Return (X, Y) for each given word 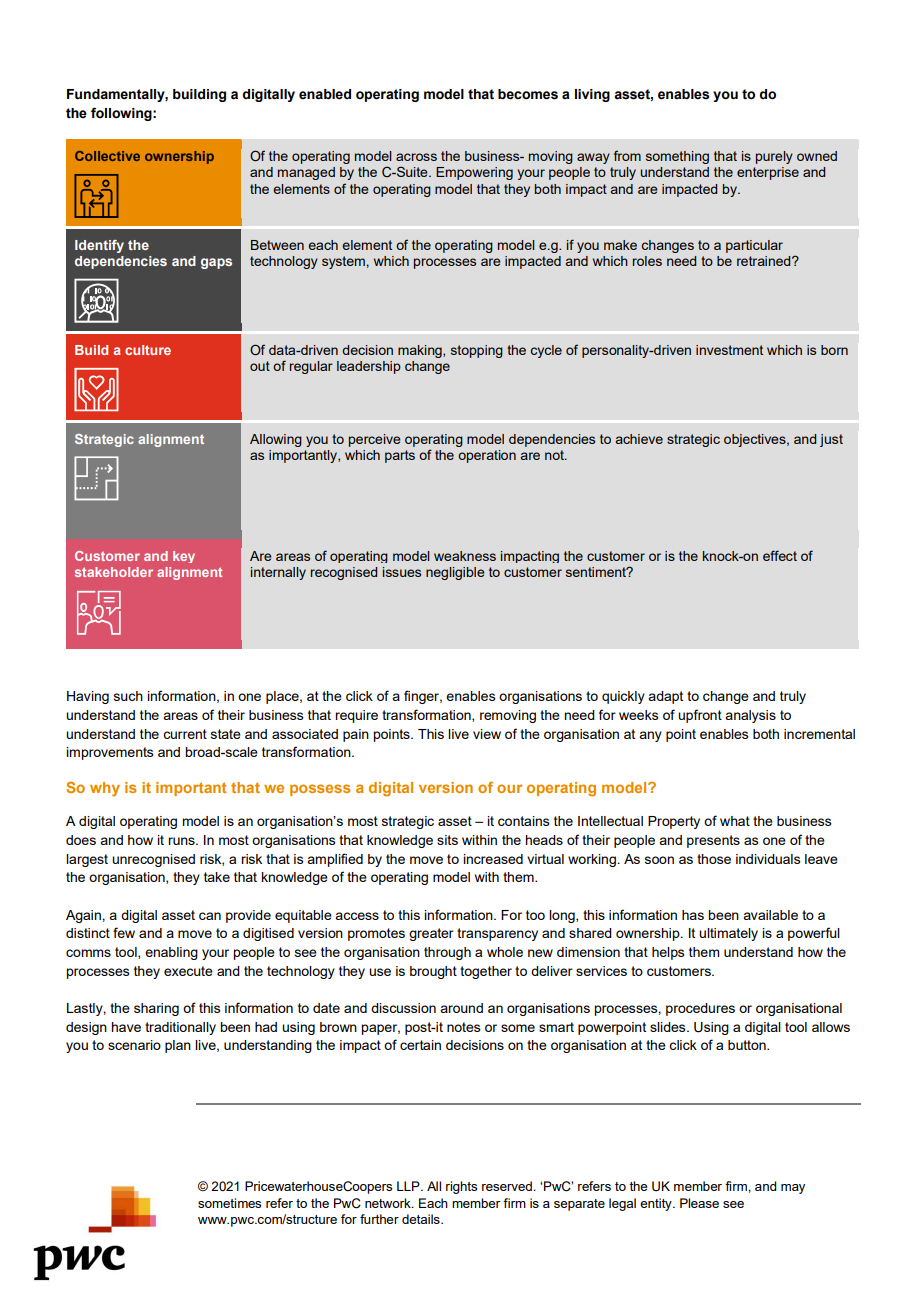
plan (178, 1046)
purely (774, 157)
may (793, 1189)
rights (461, 1187)
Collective (107, 156)
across (416, 157)
